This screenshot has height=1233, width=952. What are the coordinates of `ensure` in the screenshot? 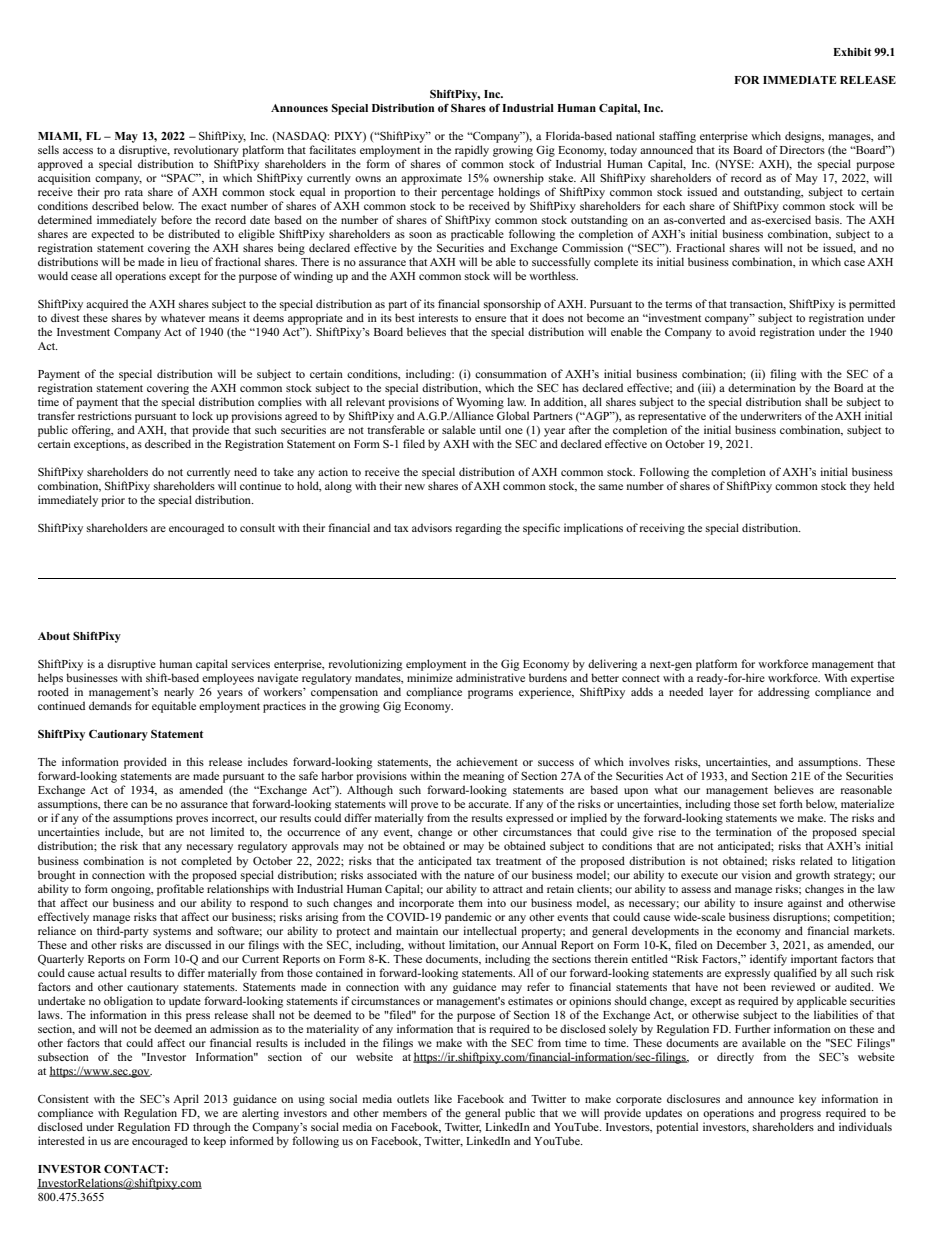 It's located at (490, 319).
